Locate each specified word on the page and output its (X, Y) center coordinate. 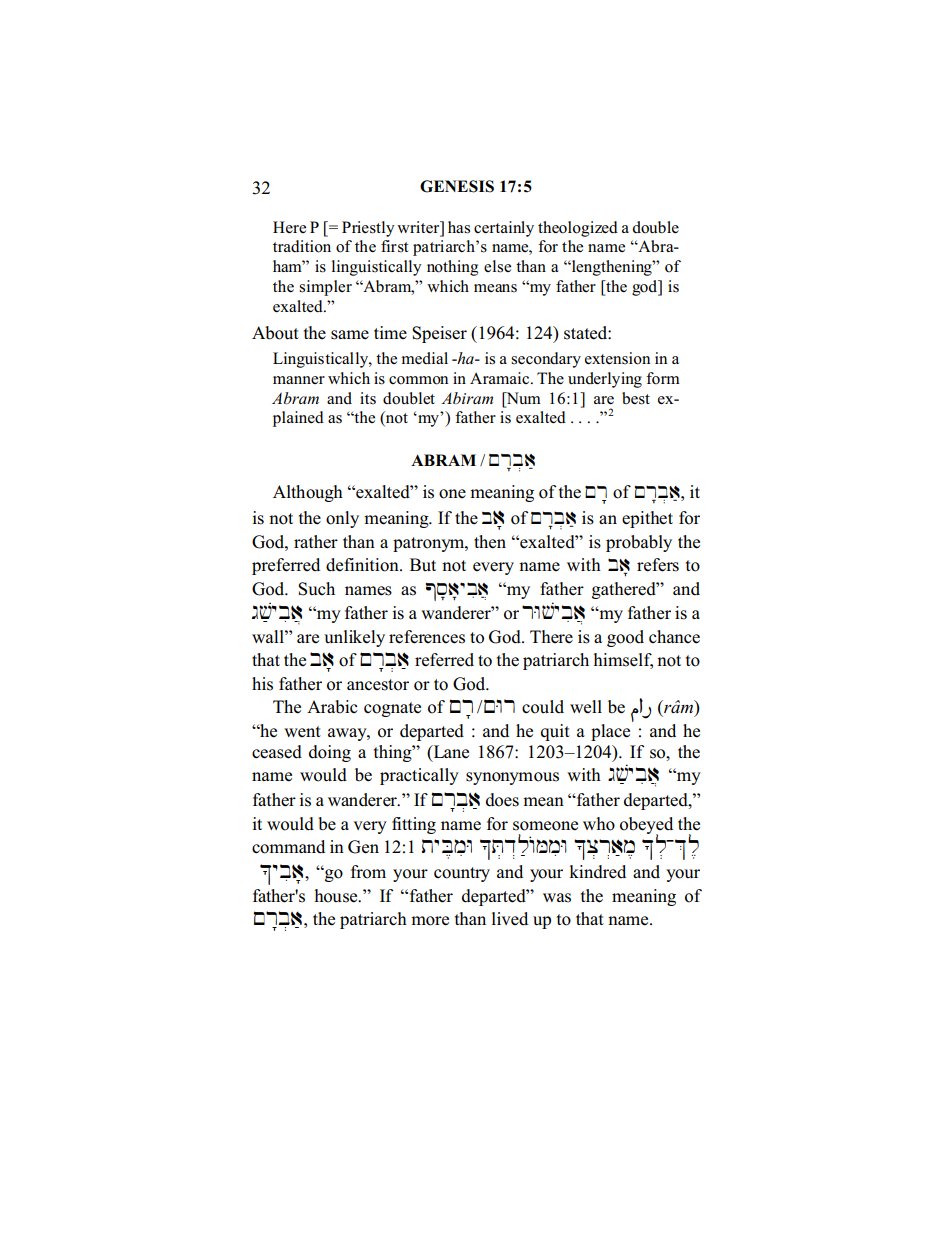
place (612, 731)
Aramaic (501, 378)
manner (299, 380)
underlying (605, 380)
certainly (504, 229)
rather (316, 542)
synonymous (512, 778)
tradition (302, 246)
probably (639, 543)
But (423, 565)
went (302, 731)
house (337, 896)
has (459, 227)
